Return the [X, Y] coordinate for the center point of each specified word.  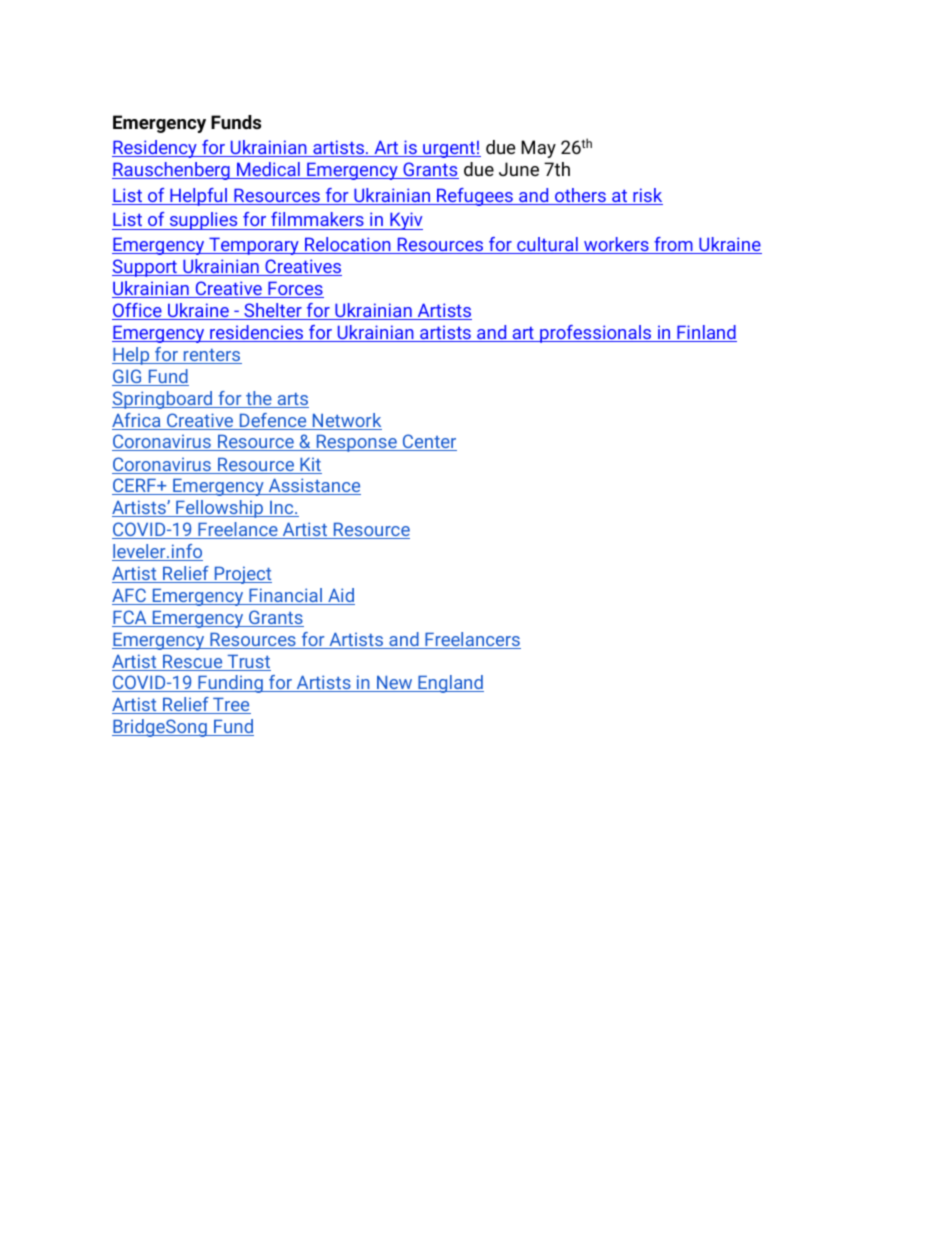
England [450, 684]
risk [647, 196]
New [395, 684]
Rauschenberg [172, 171]
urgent [449, 150]
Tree [231, 705]
